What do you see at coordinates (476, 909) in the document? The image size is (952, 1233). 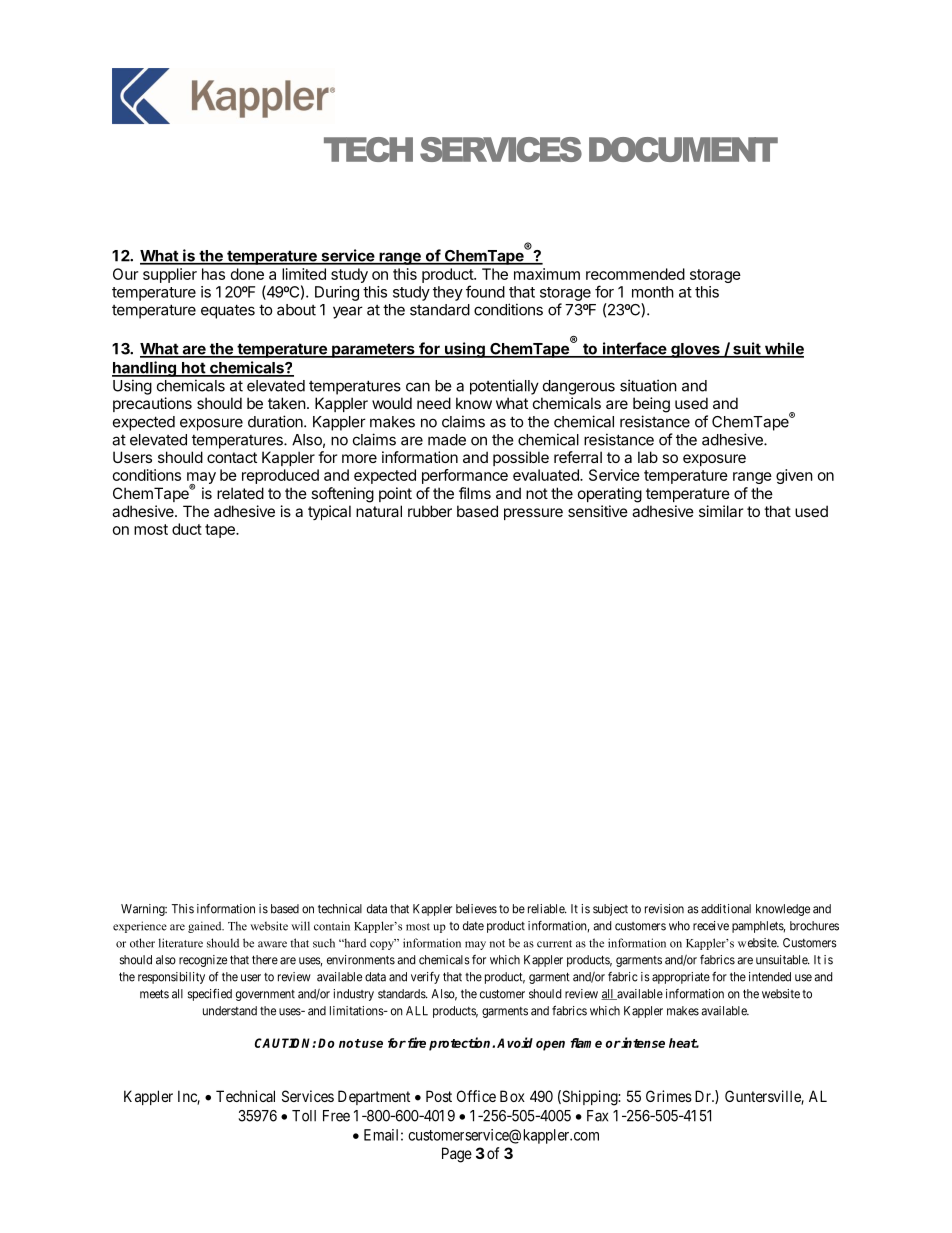 I see `believes` at bounding box center [476, 909].
